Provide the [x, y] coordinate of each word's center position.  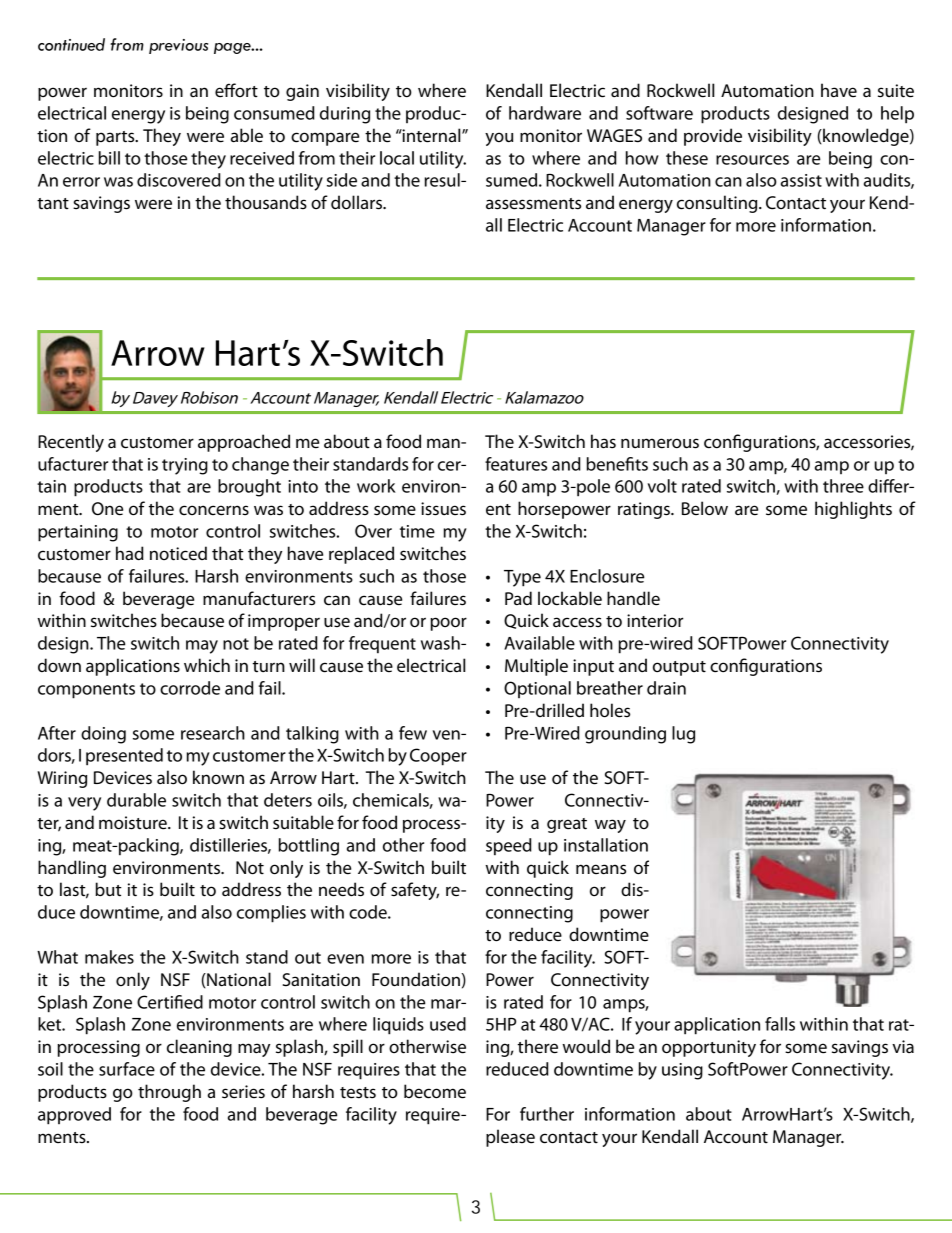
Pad [518, 598]
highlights [853, 510]
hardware [545, 113]
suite [896, 91]
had [130, 553]
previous [178, 46]
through [169, 1093]
